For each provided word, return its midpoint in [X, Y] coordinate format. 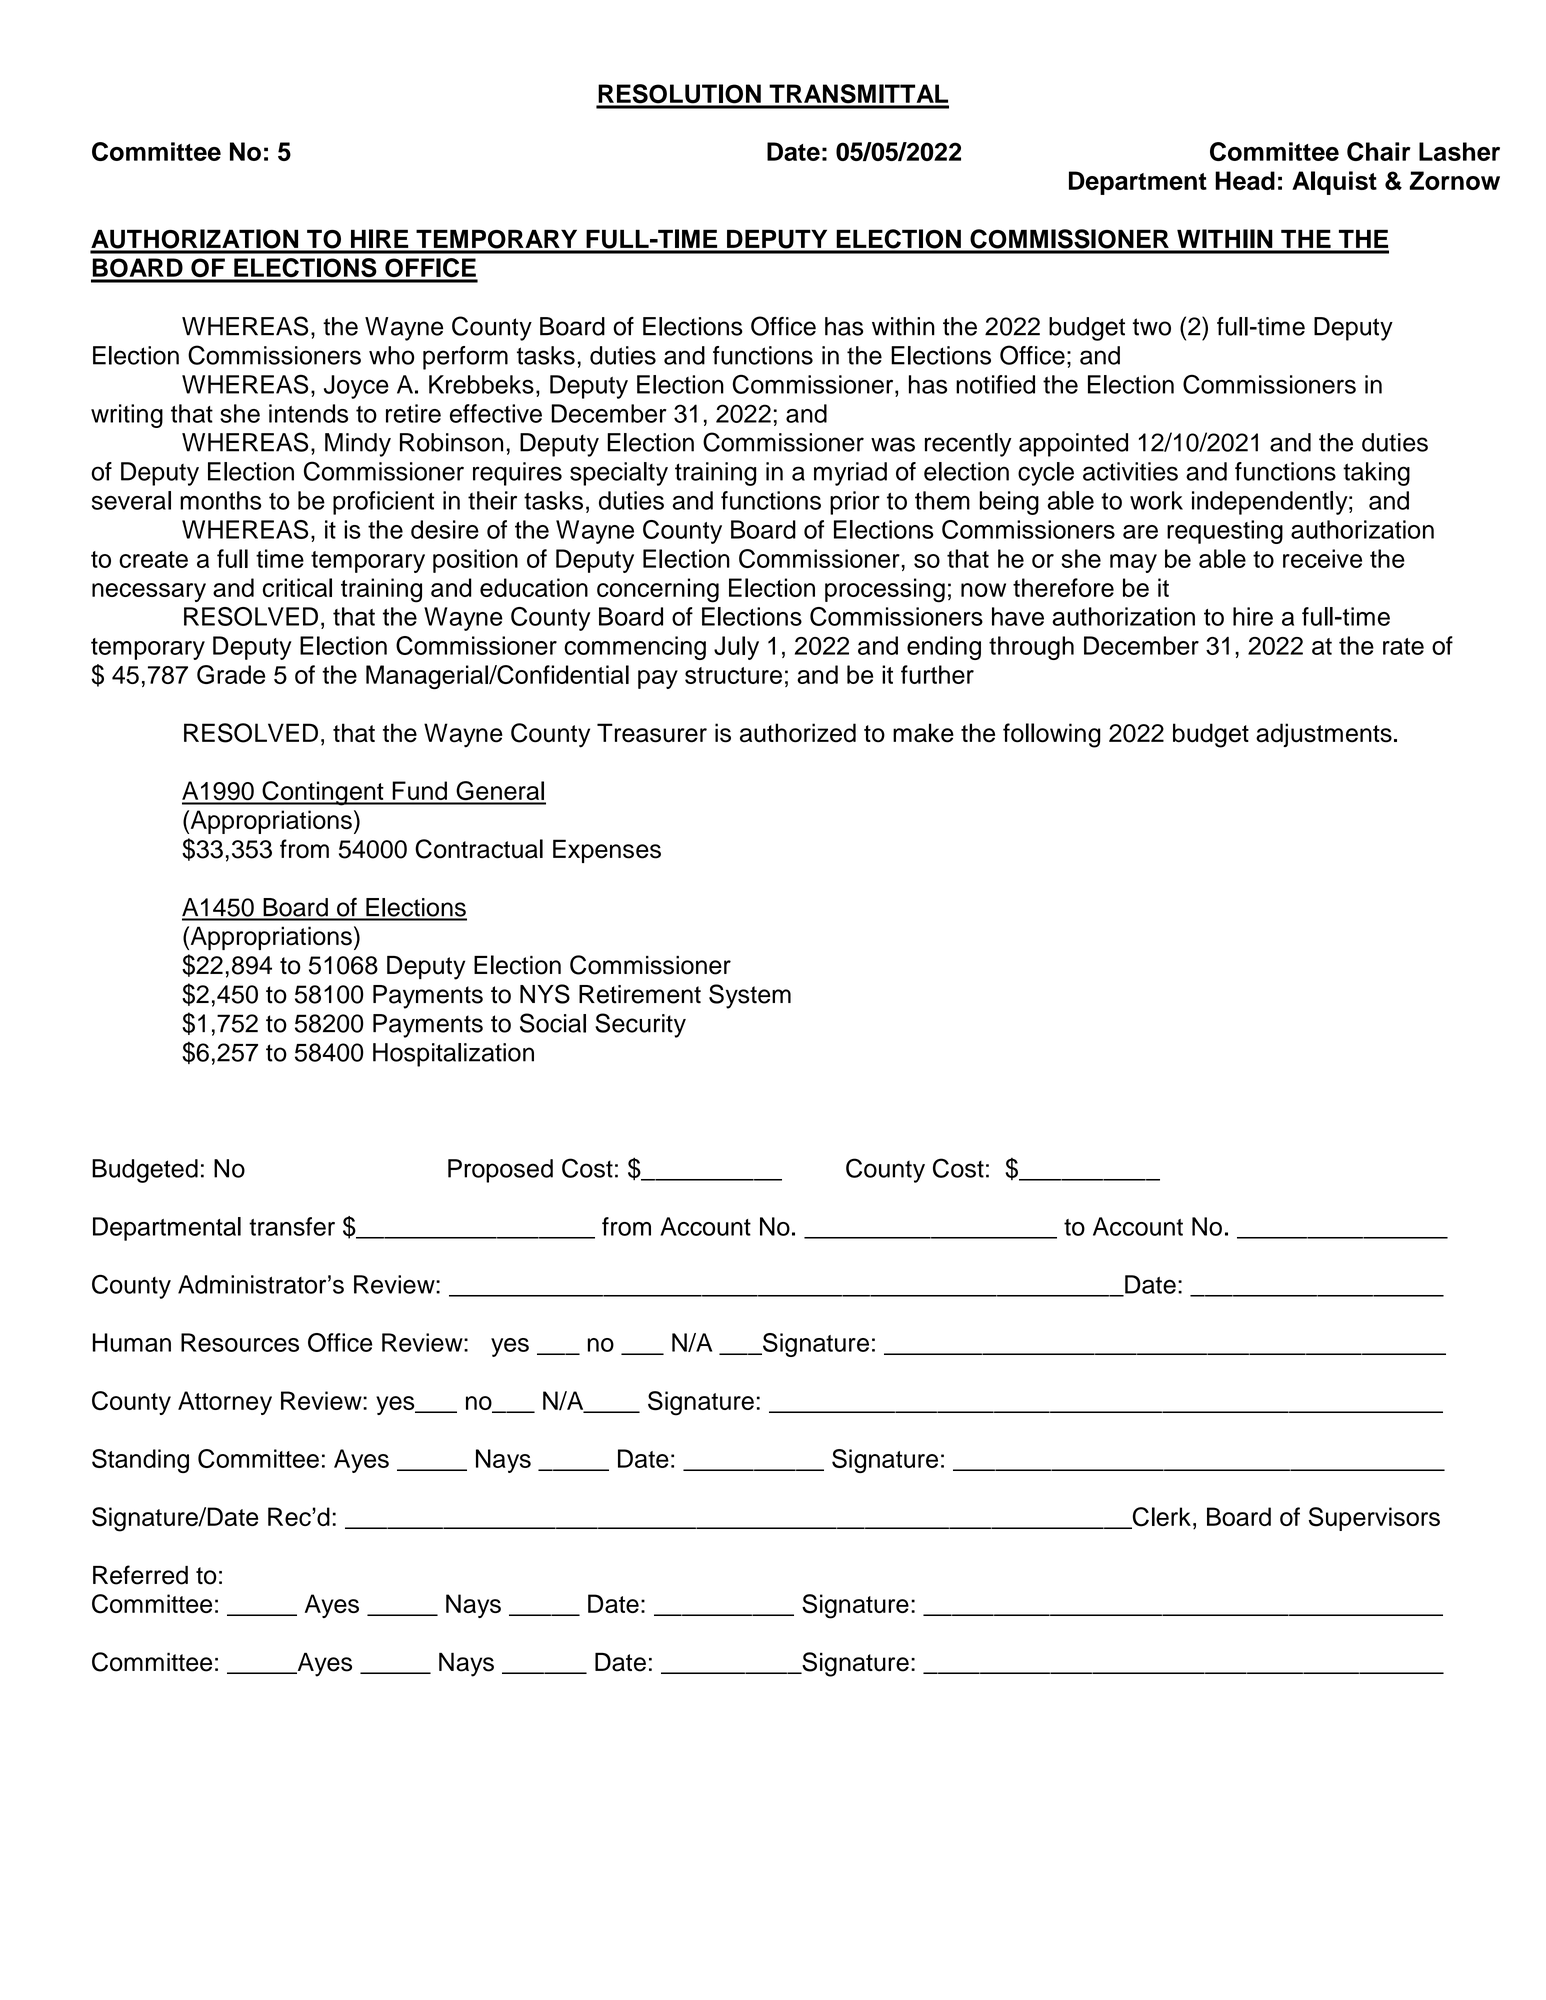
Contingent [323, 793]
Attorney [225, 1403]
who [392, 355]
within [903, 326]
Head [1245, 180]
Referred [140, 1575]
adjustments [1324, 735]
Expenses [607, 851]
